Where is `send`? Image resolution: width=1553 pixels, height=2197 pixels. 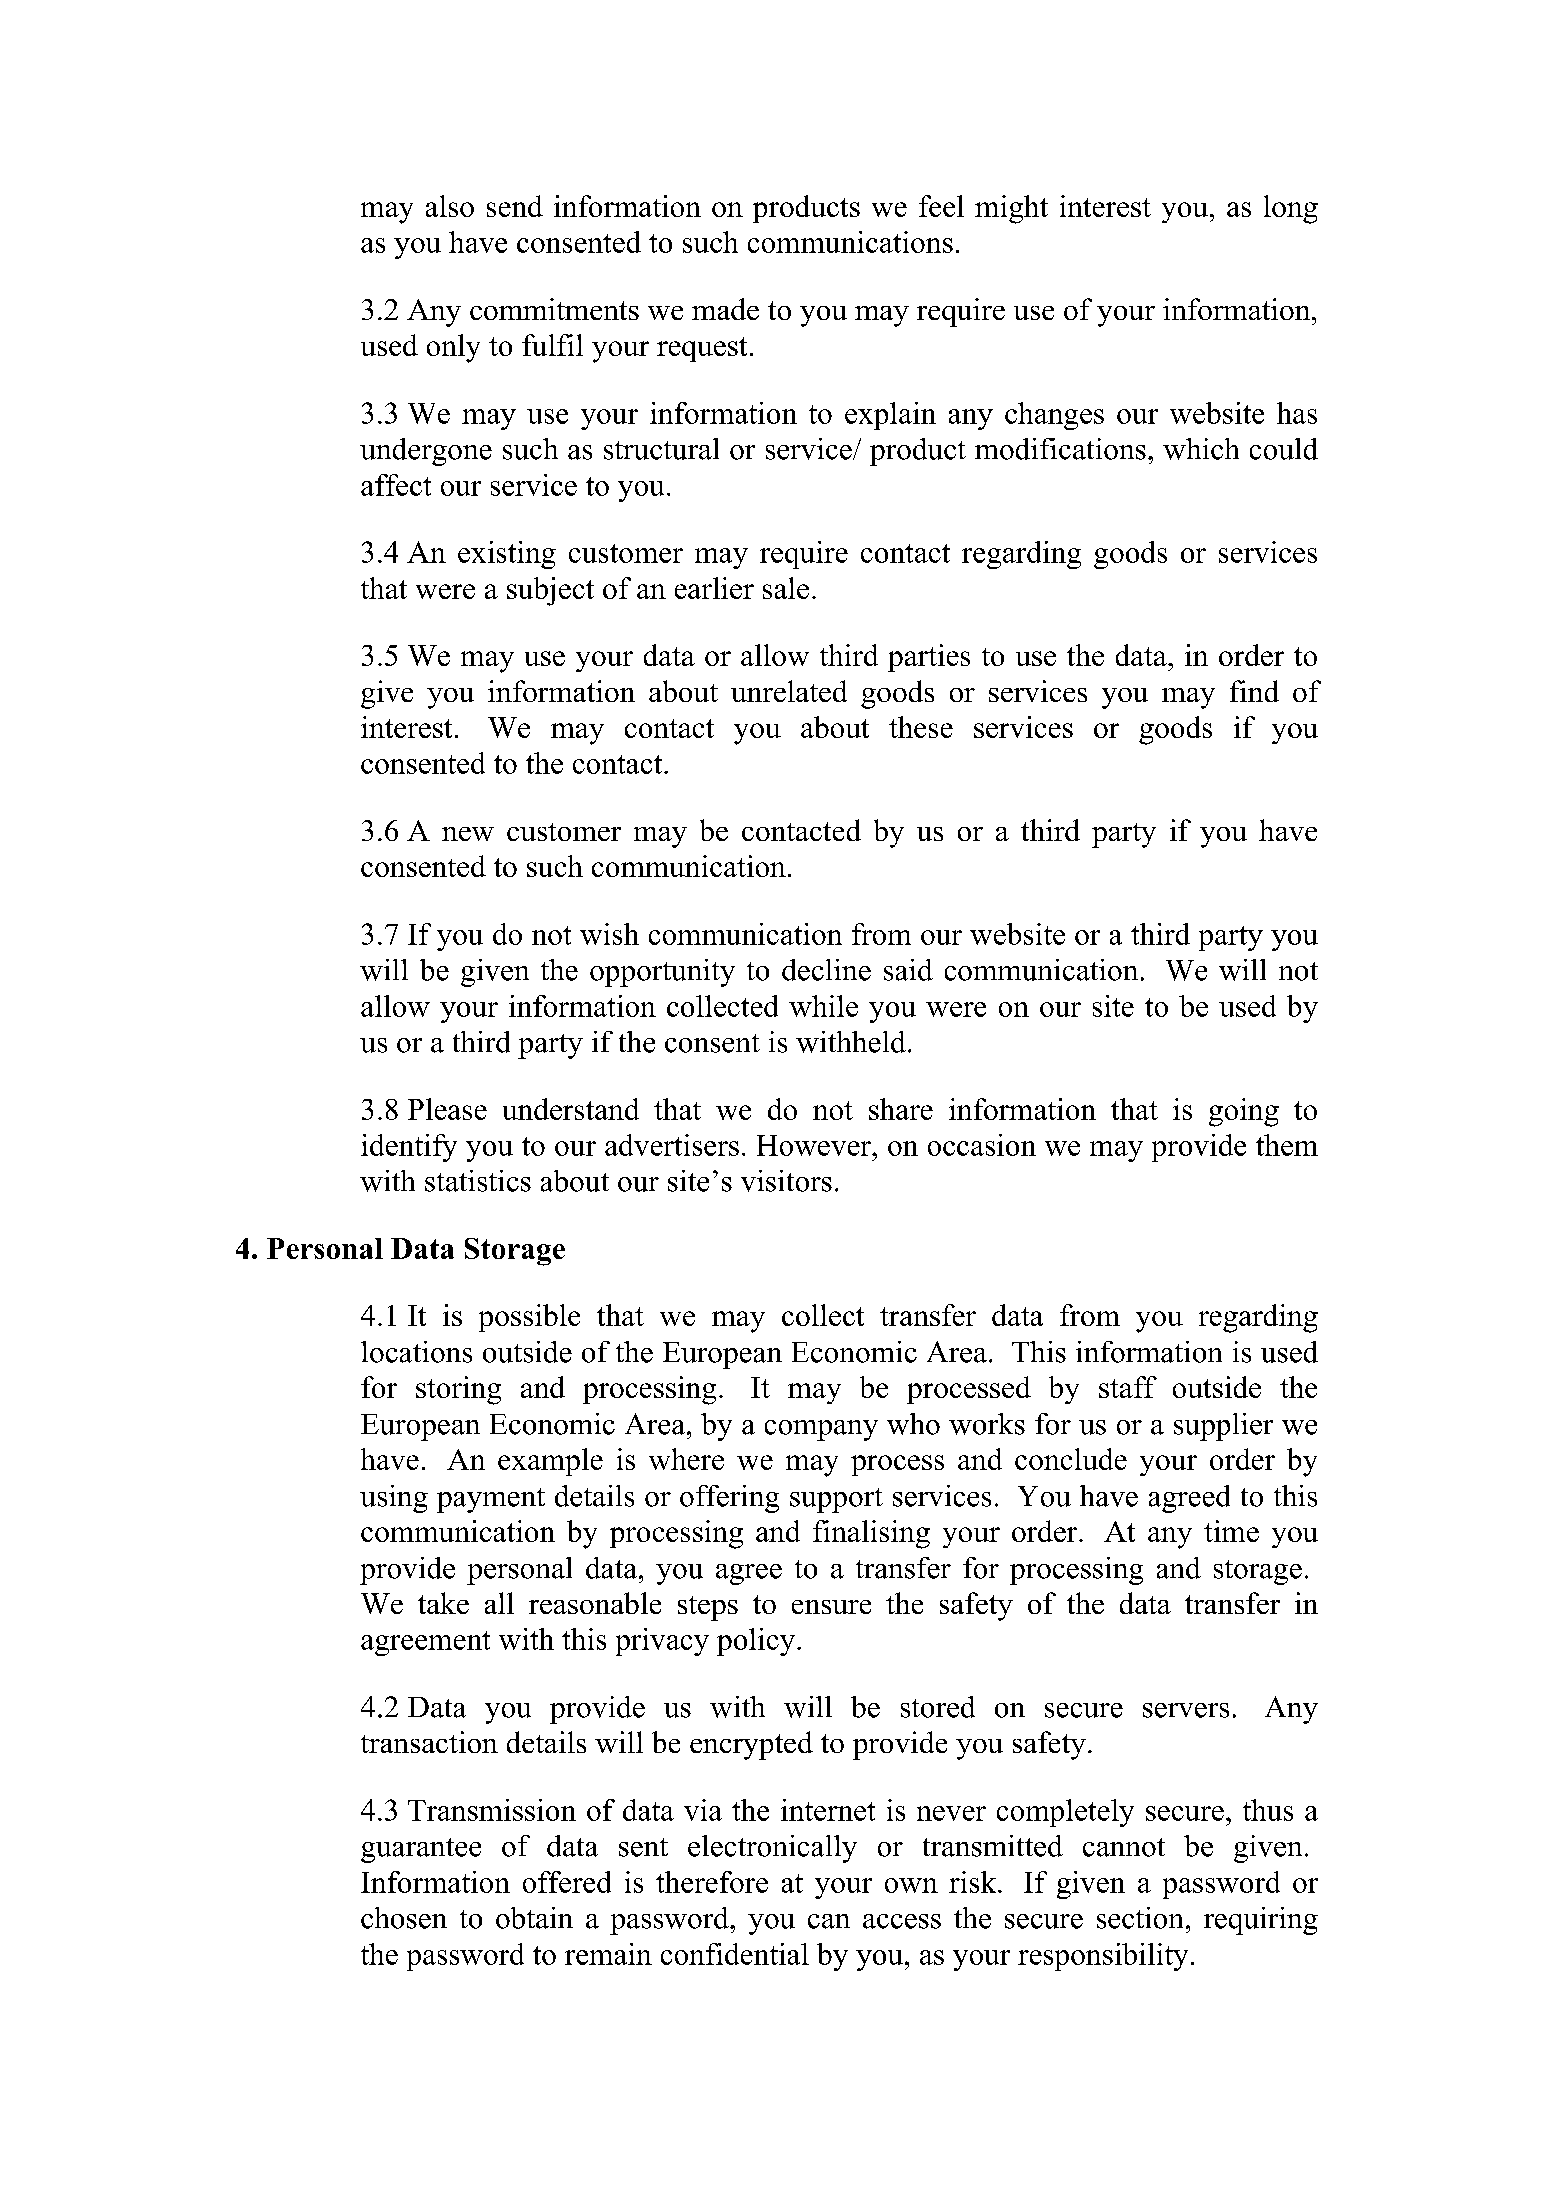
send is located at coordinates (515, 206).
